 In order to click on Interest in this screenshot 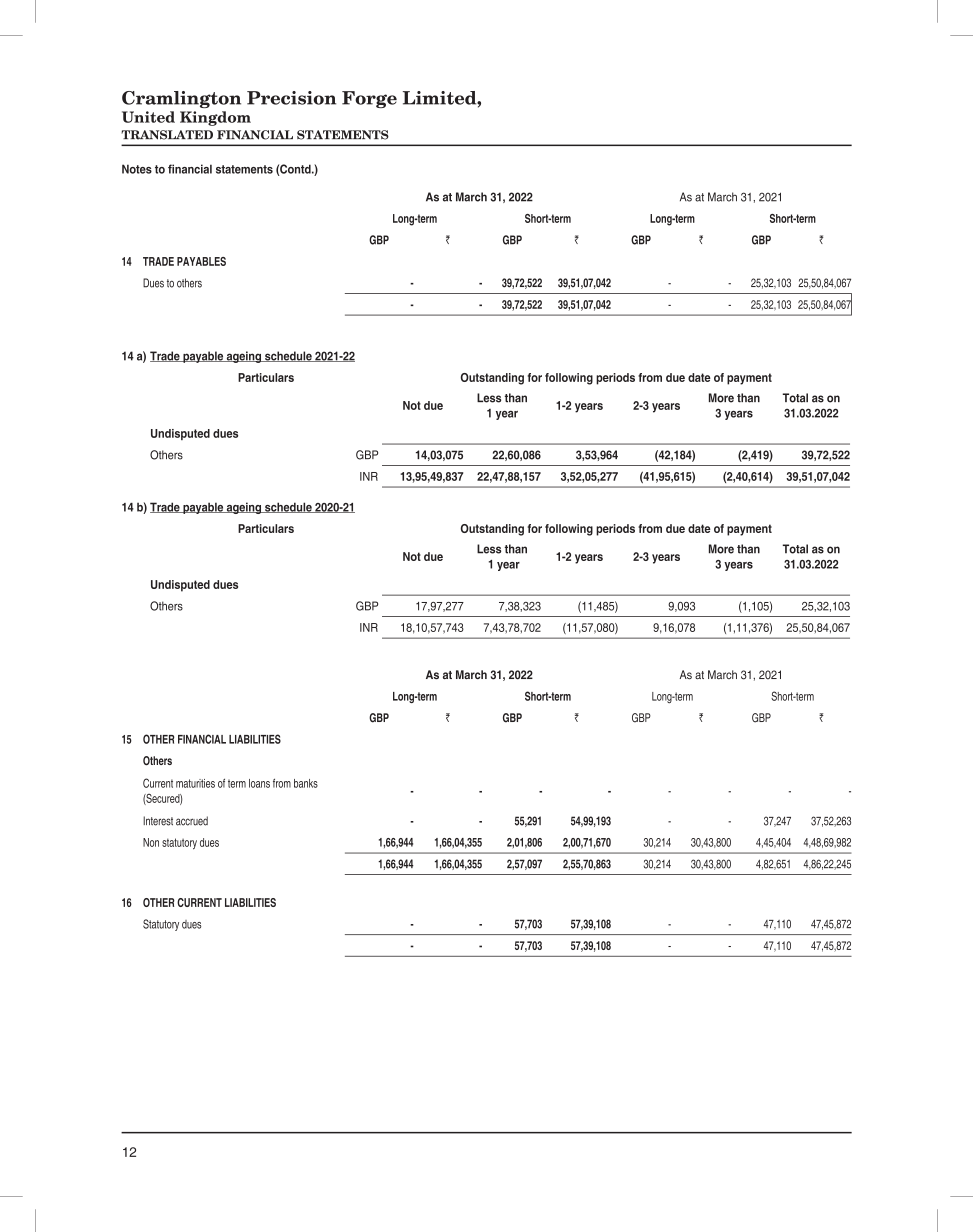, I will do `click(158, 821)`.
